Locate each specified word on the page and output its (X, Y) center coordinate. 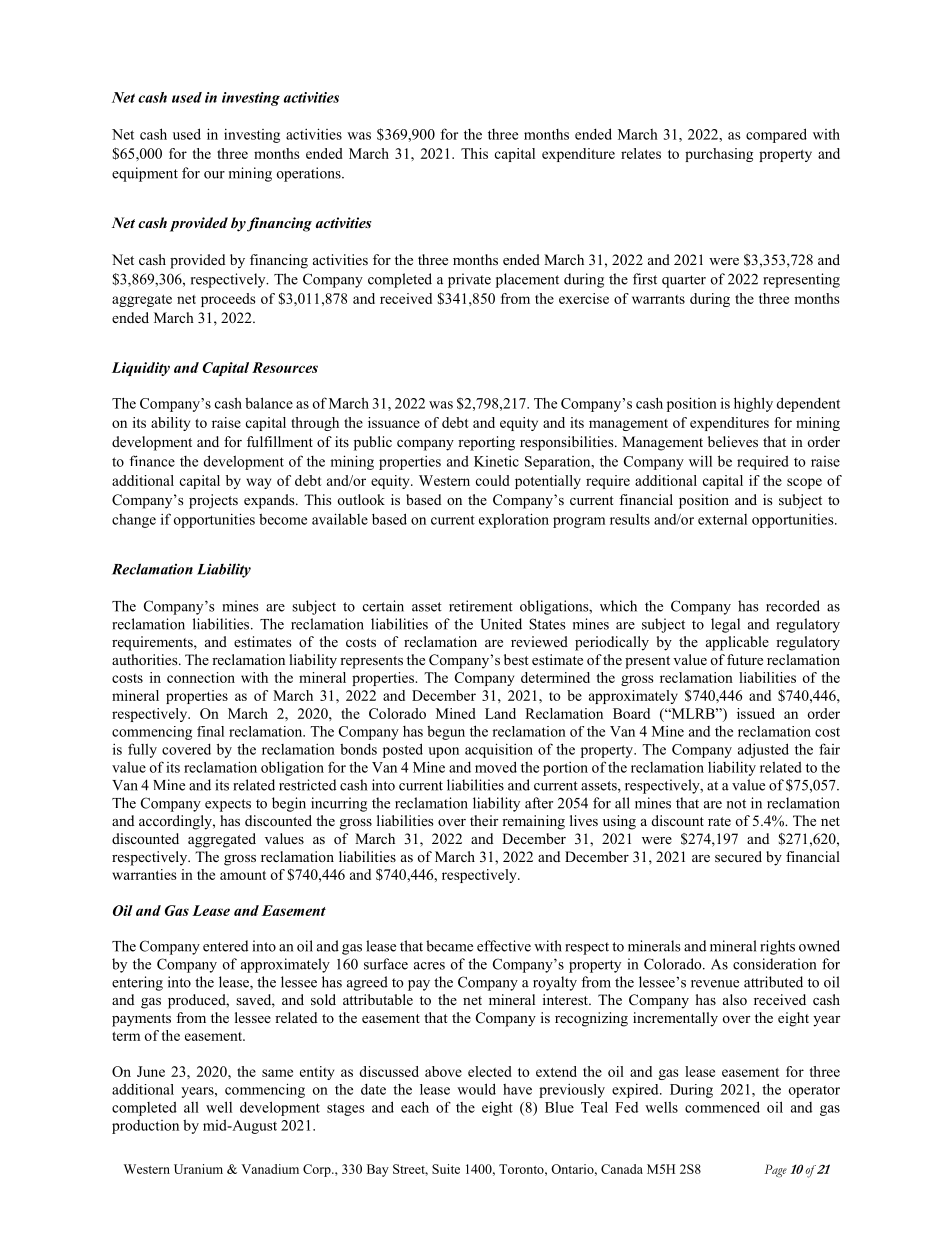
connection (201, 677)
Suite (446, 1169)
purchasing (719, 155)
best (516, 659)
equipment (145, 174)
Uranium (198, 1169)
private (469, 280)
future (745, 659)
